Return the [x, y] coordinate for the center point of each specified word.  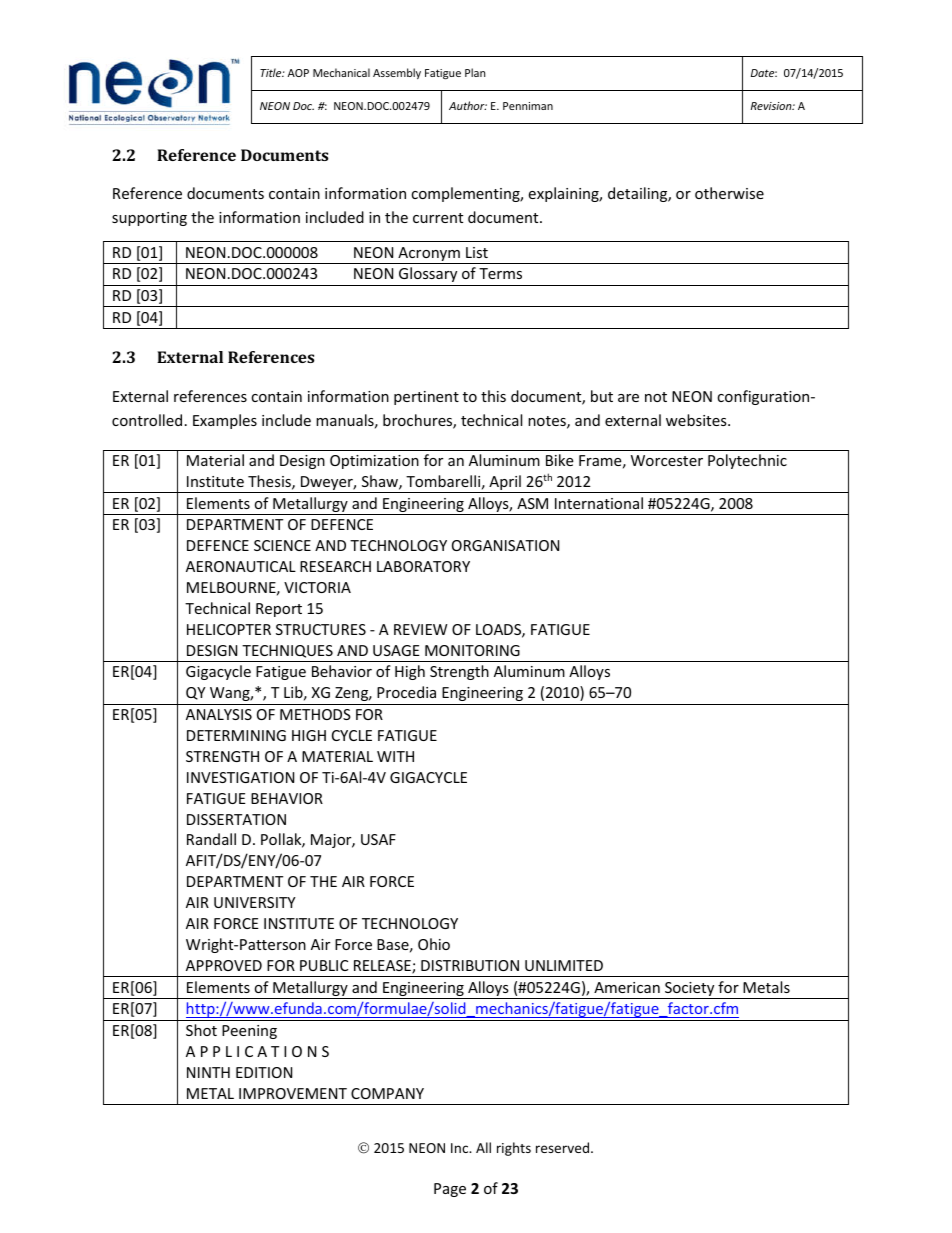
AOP [298, 73]
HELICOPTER [229, 629]
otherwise [729, 193]
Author [468, 105]
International [599, 503]
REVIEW [421, 629]
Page [450, 1190]
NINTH [208, 1072]
